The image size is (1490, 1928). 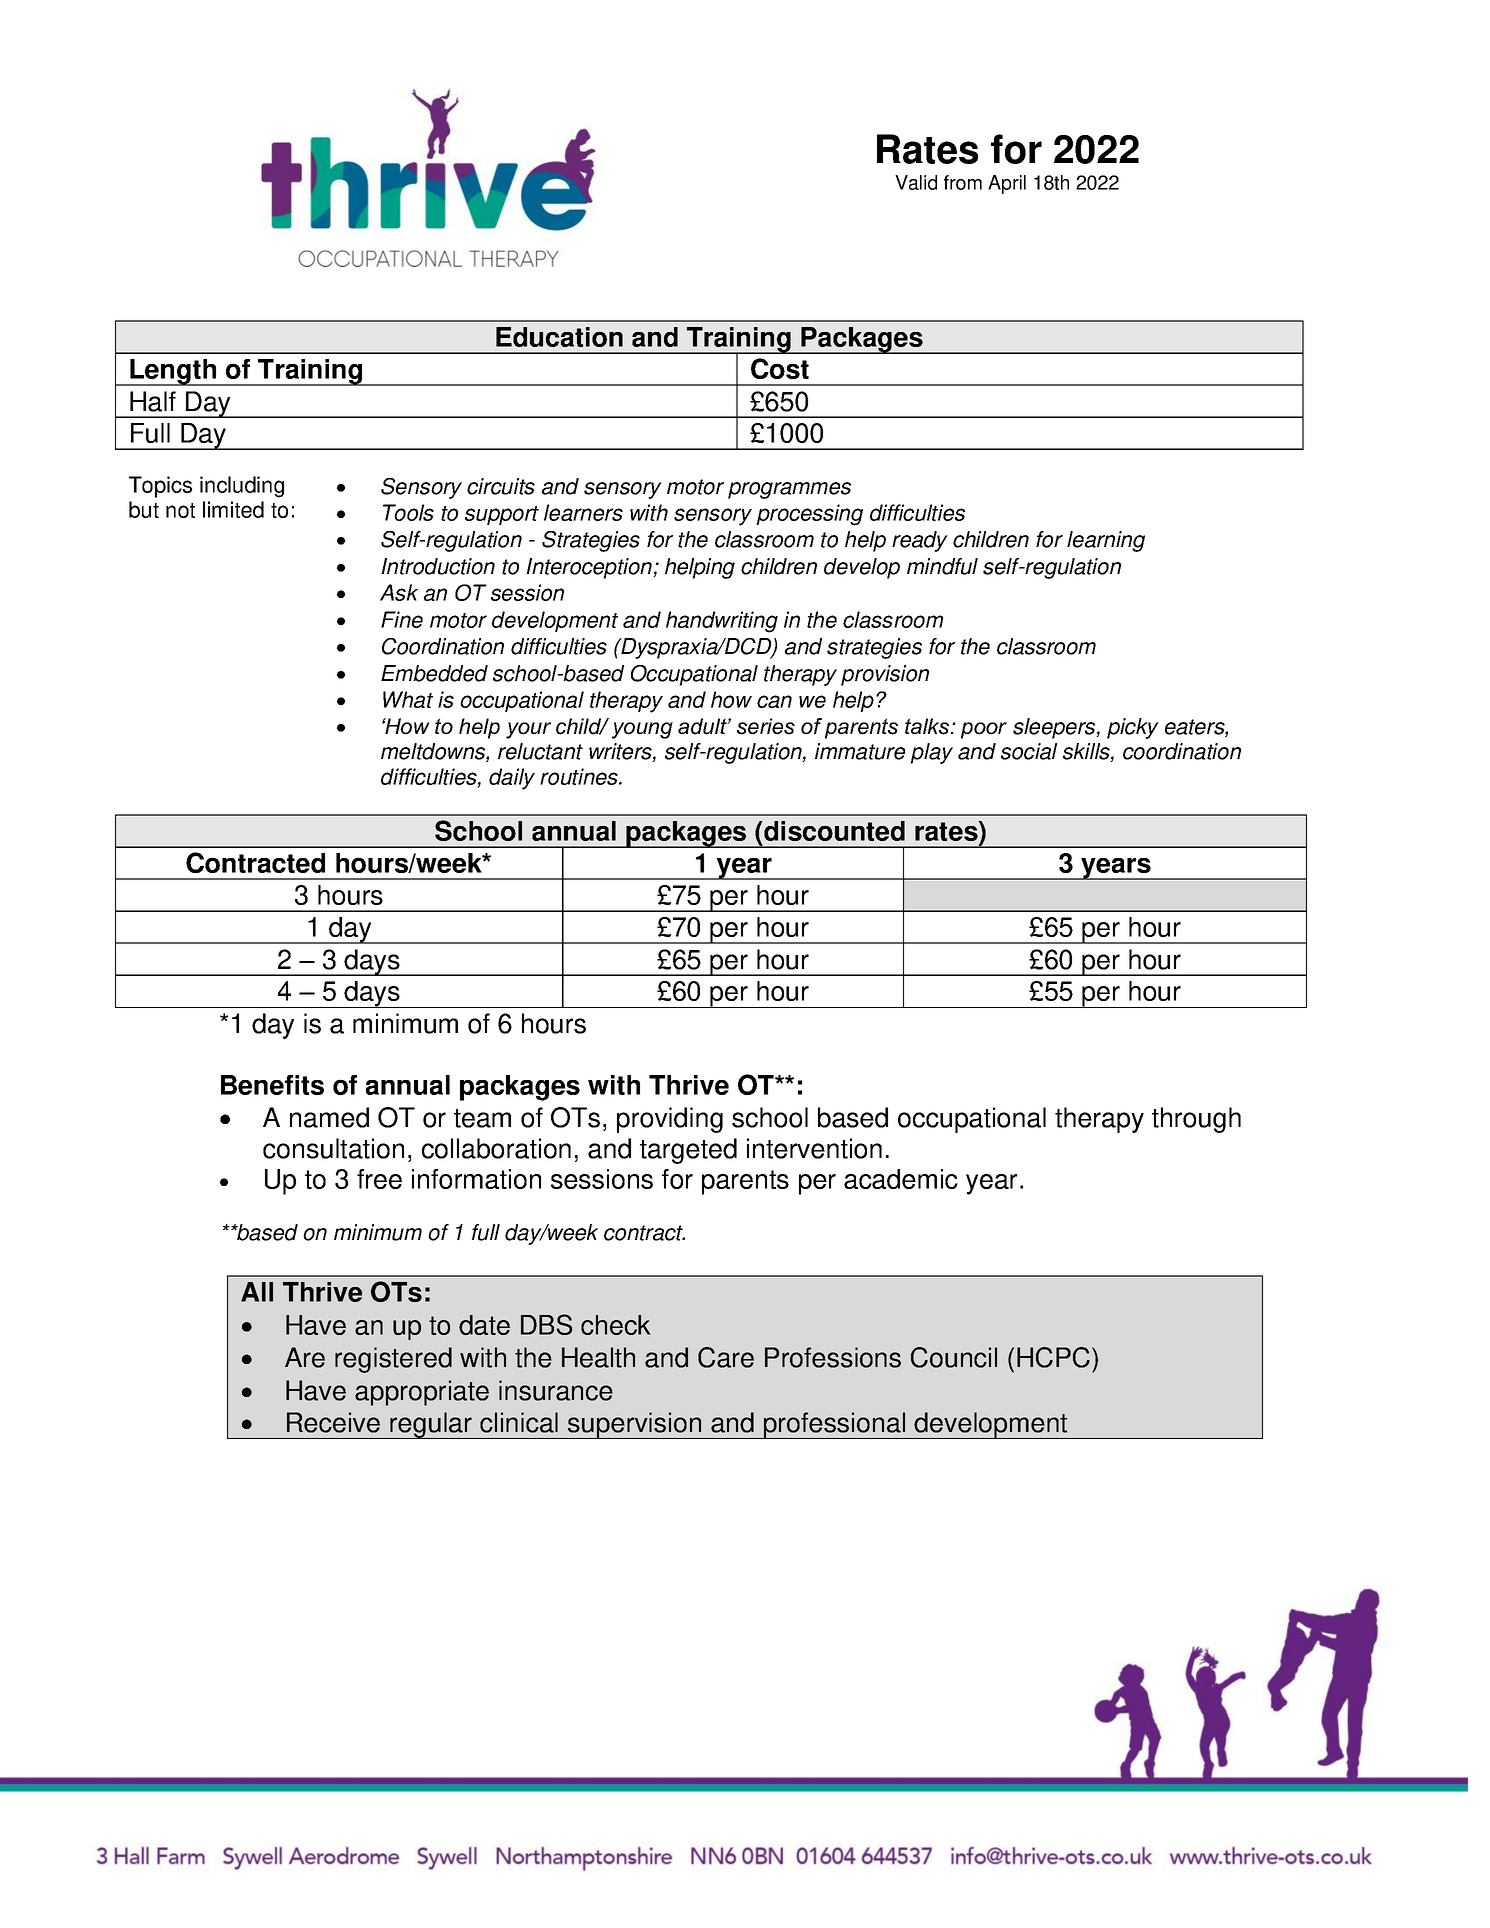 I want to click on Benefits, so click(x=272, y=1085).
